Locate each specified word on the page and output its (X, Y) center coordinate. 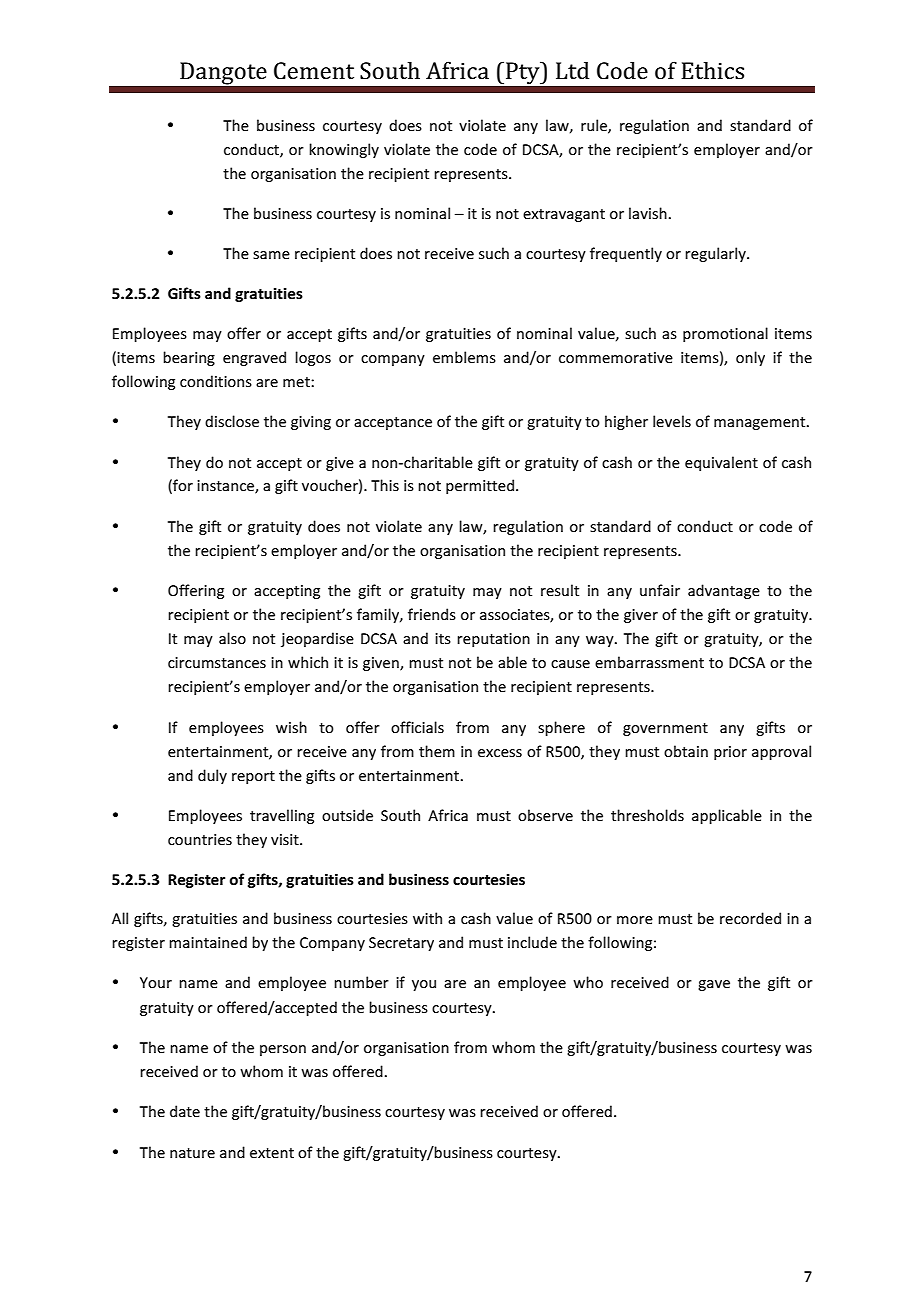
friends (432, 614)
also (232, 638)
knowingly (344, 150)
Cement (314, 71)
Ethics (712, 70)
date (185, 1111)
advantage (724, 591)
